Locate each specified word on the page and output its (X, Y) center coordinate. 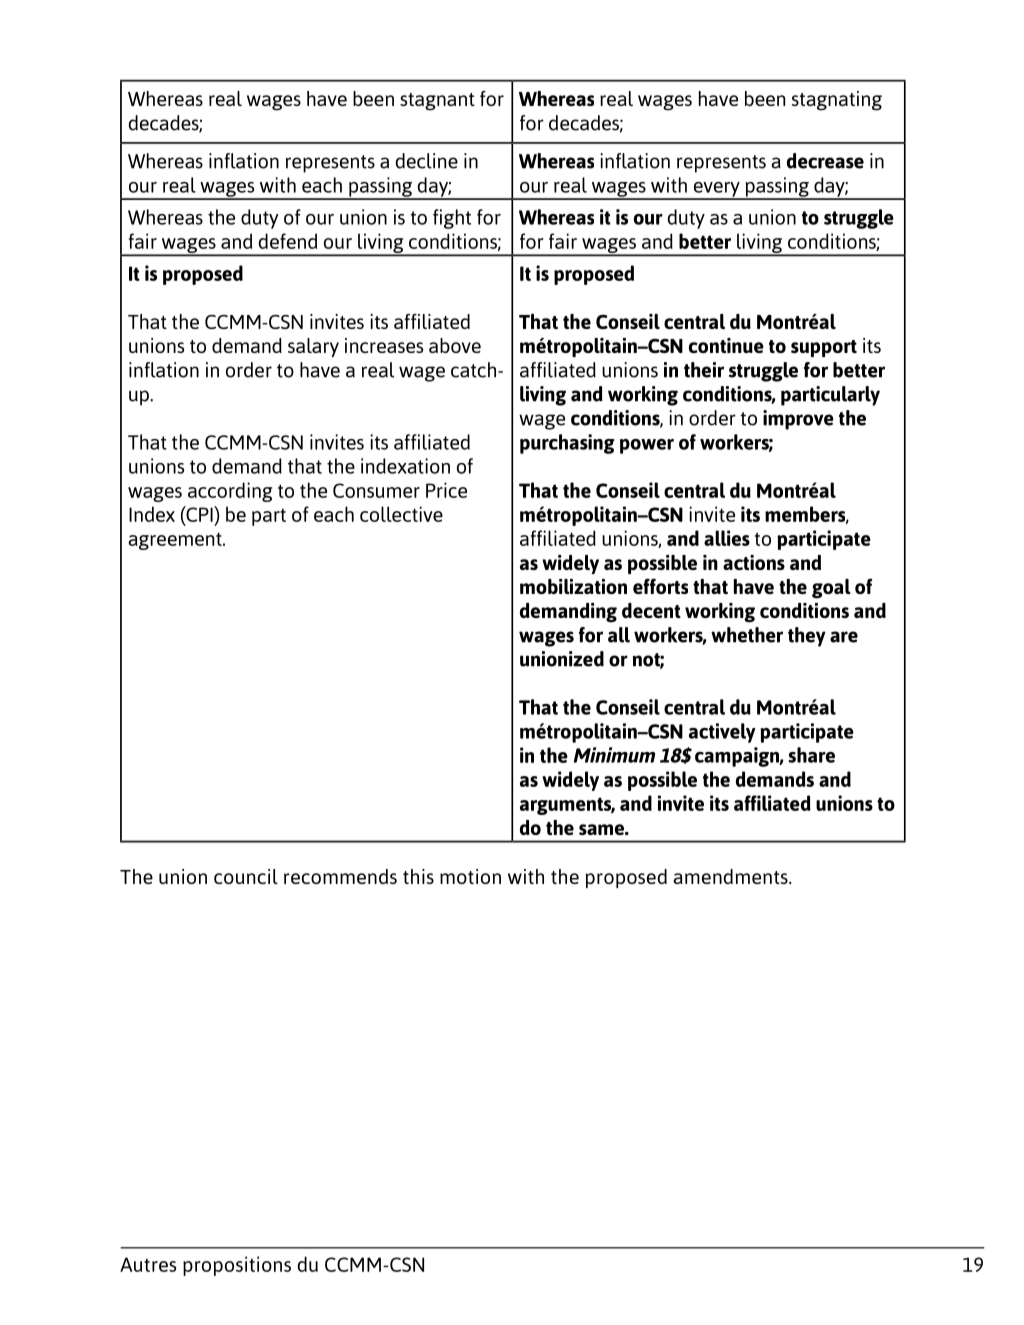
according (230, 492)
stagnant (437, 102)
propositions (237, 1266)
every (716, 190)
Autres (148, 1264)
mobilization (573, 586)
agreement (176, 541)
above (455, 345)
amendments (731, 876)
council (246, 876)
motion (470, 876)
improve (798, 420)
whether (747, 635)
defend (287, 241)
